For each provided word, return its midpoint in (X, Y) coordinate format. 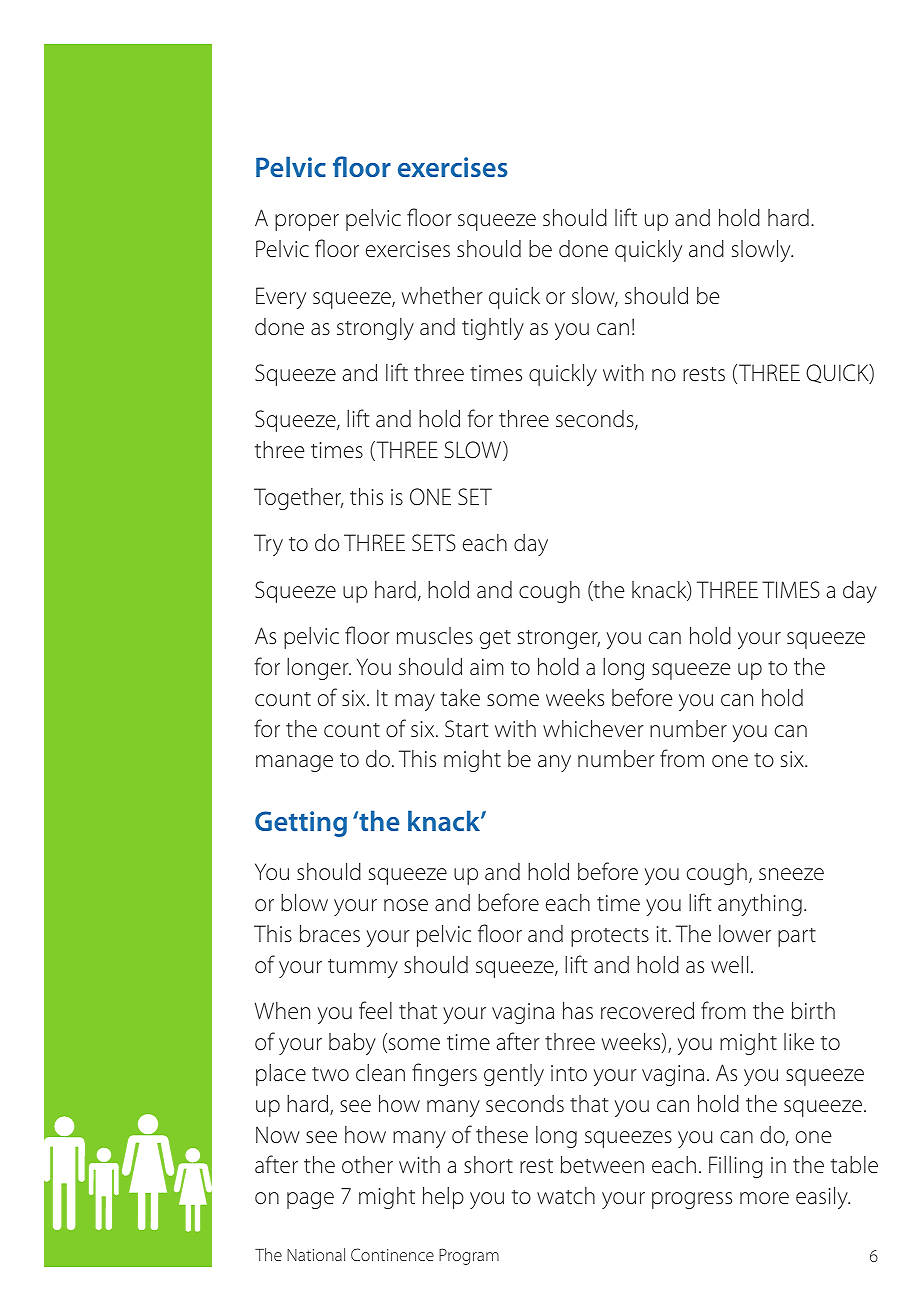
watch (566, 1196)
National (316, 1254)
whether (442, 295)
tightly (493, 329)
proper (307, 222)
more (764, 1198)
